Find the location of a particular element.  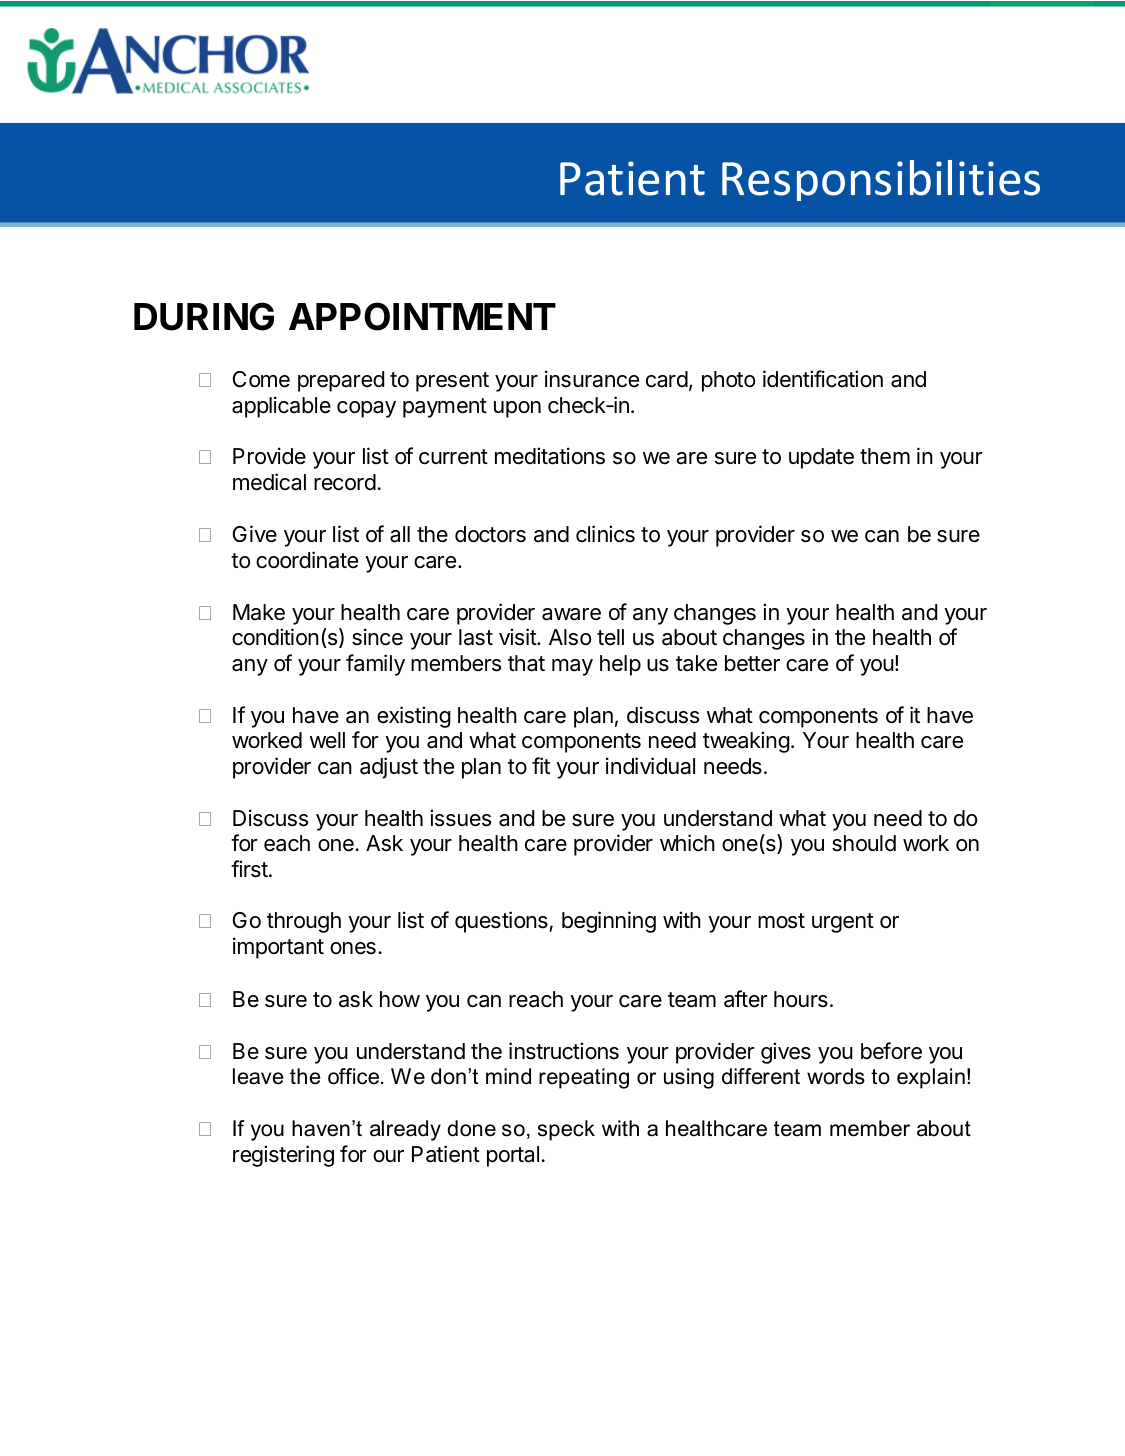

family is located at coordinates (375, 665).
